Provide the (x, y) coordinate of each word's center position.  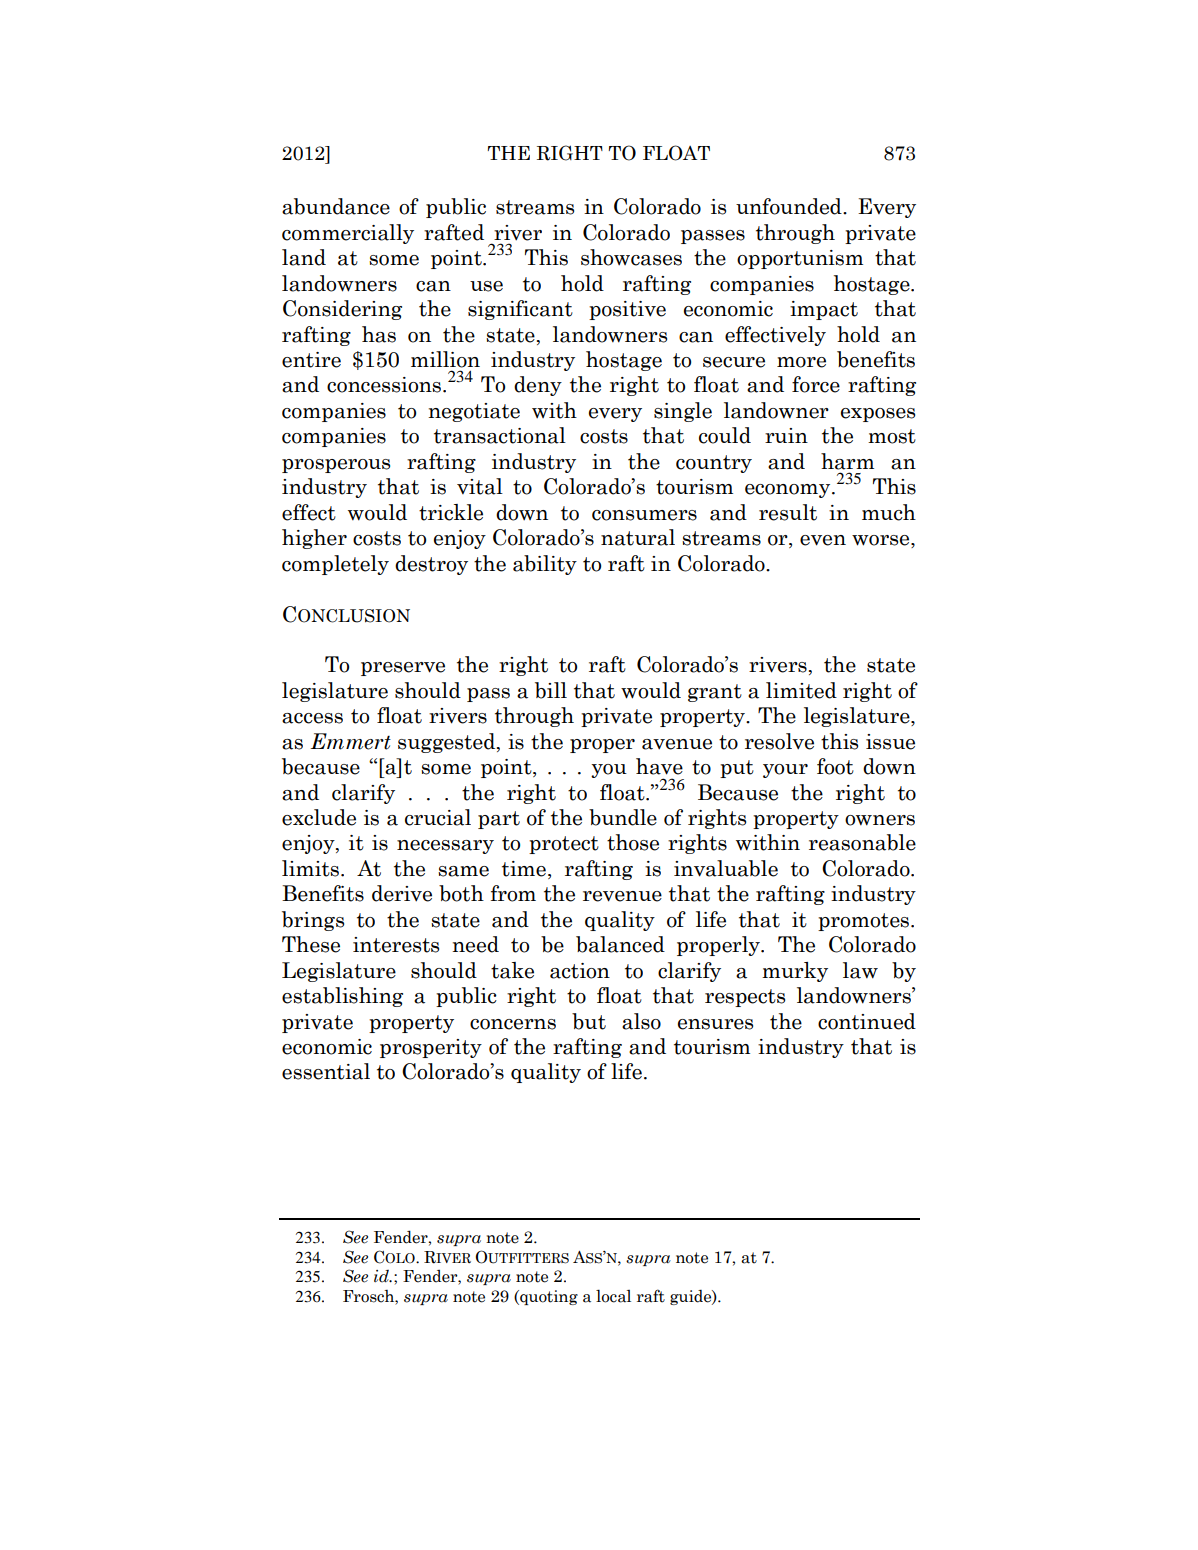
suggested (448, 743)
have (659, 766)
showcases (631, 257)
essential (326, 1071)
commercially (348, 234)
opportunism (800, 259)
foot (835, 766)
